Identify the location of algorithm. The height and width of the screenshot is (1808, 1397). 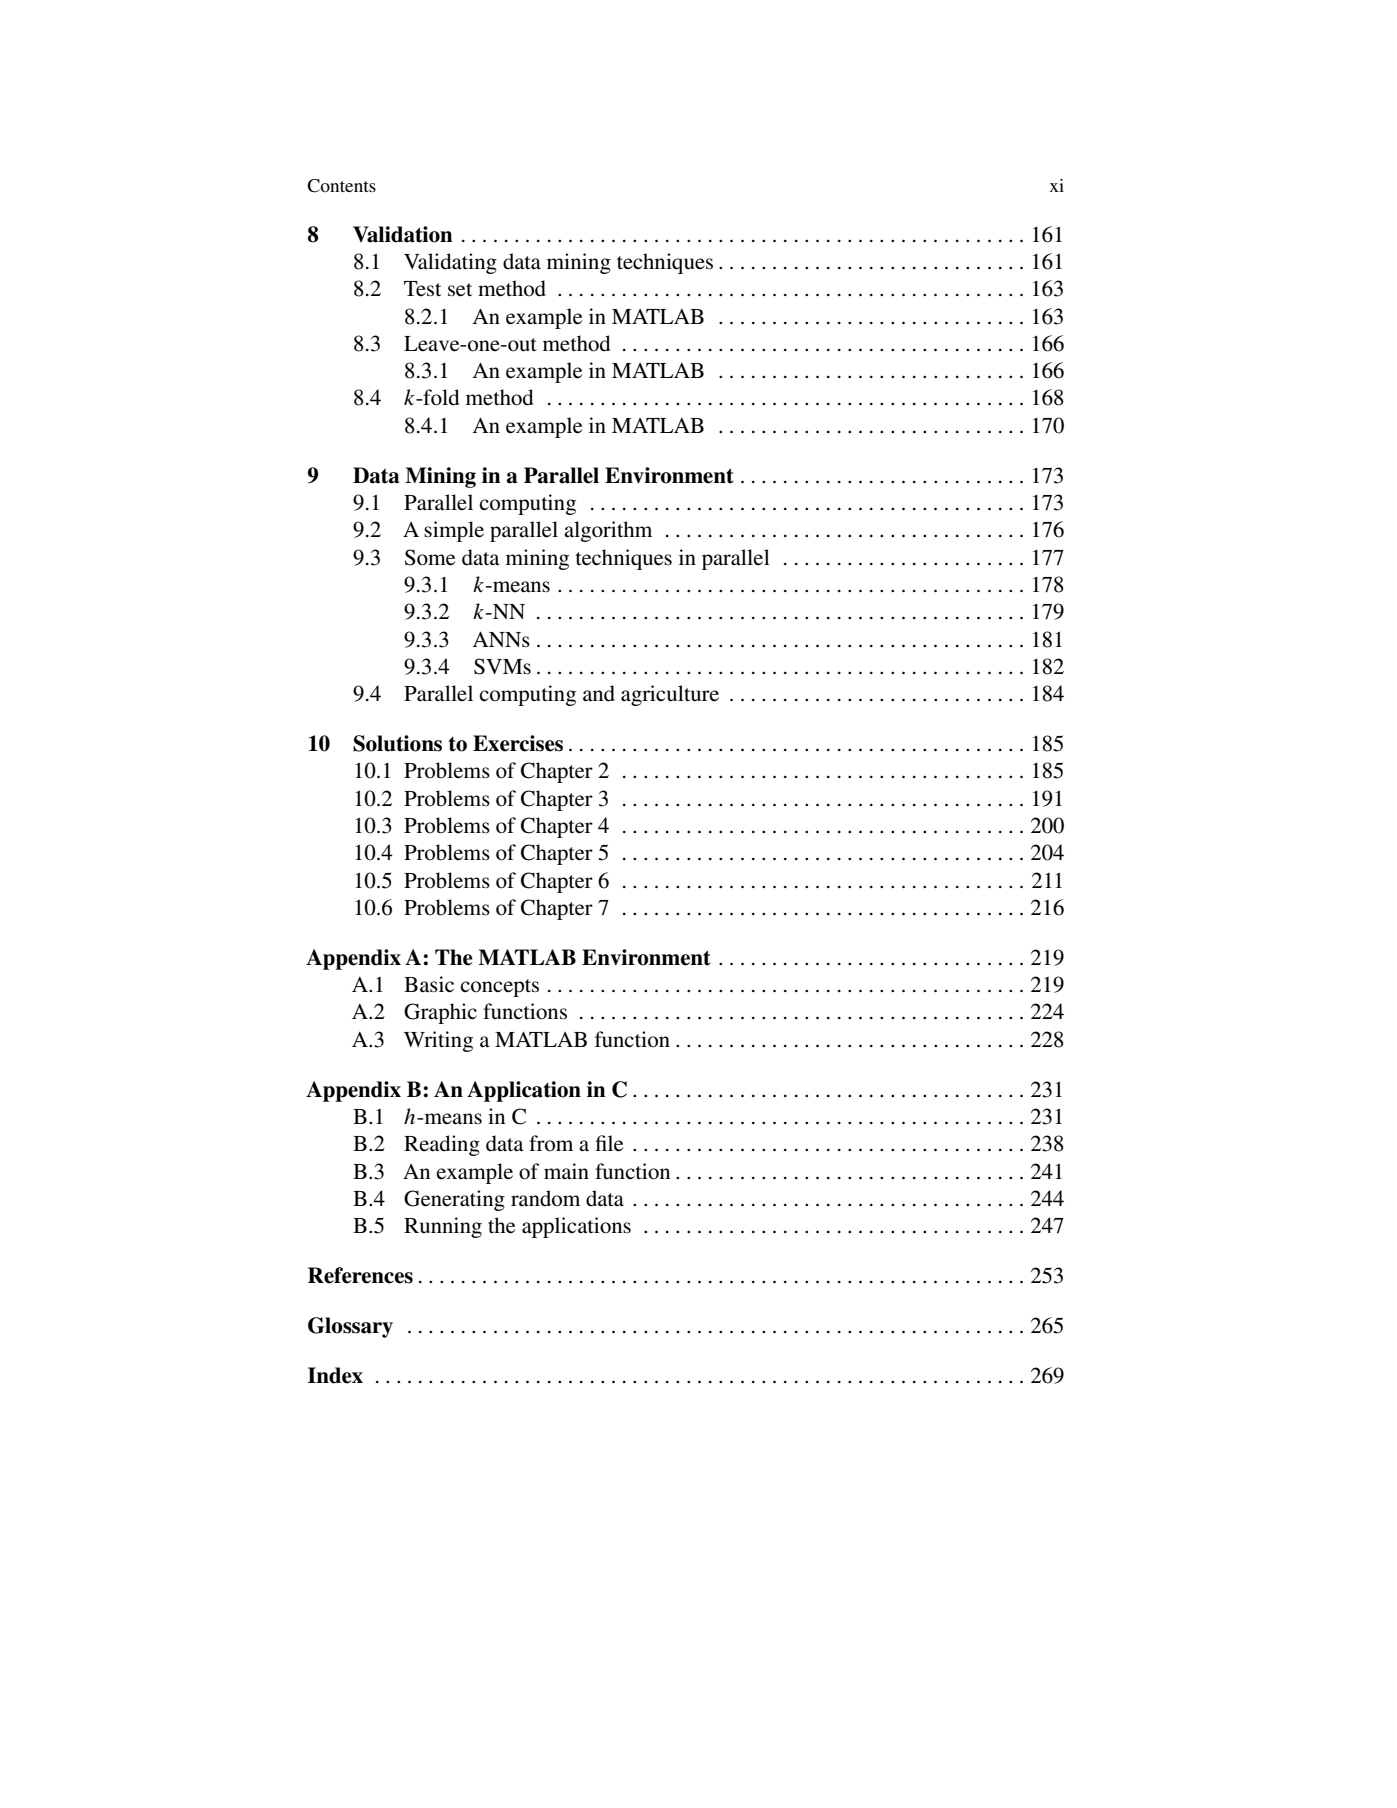
(608, 531).
